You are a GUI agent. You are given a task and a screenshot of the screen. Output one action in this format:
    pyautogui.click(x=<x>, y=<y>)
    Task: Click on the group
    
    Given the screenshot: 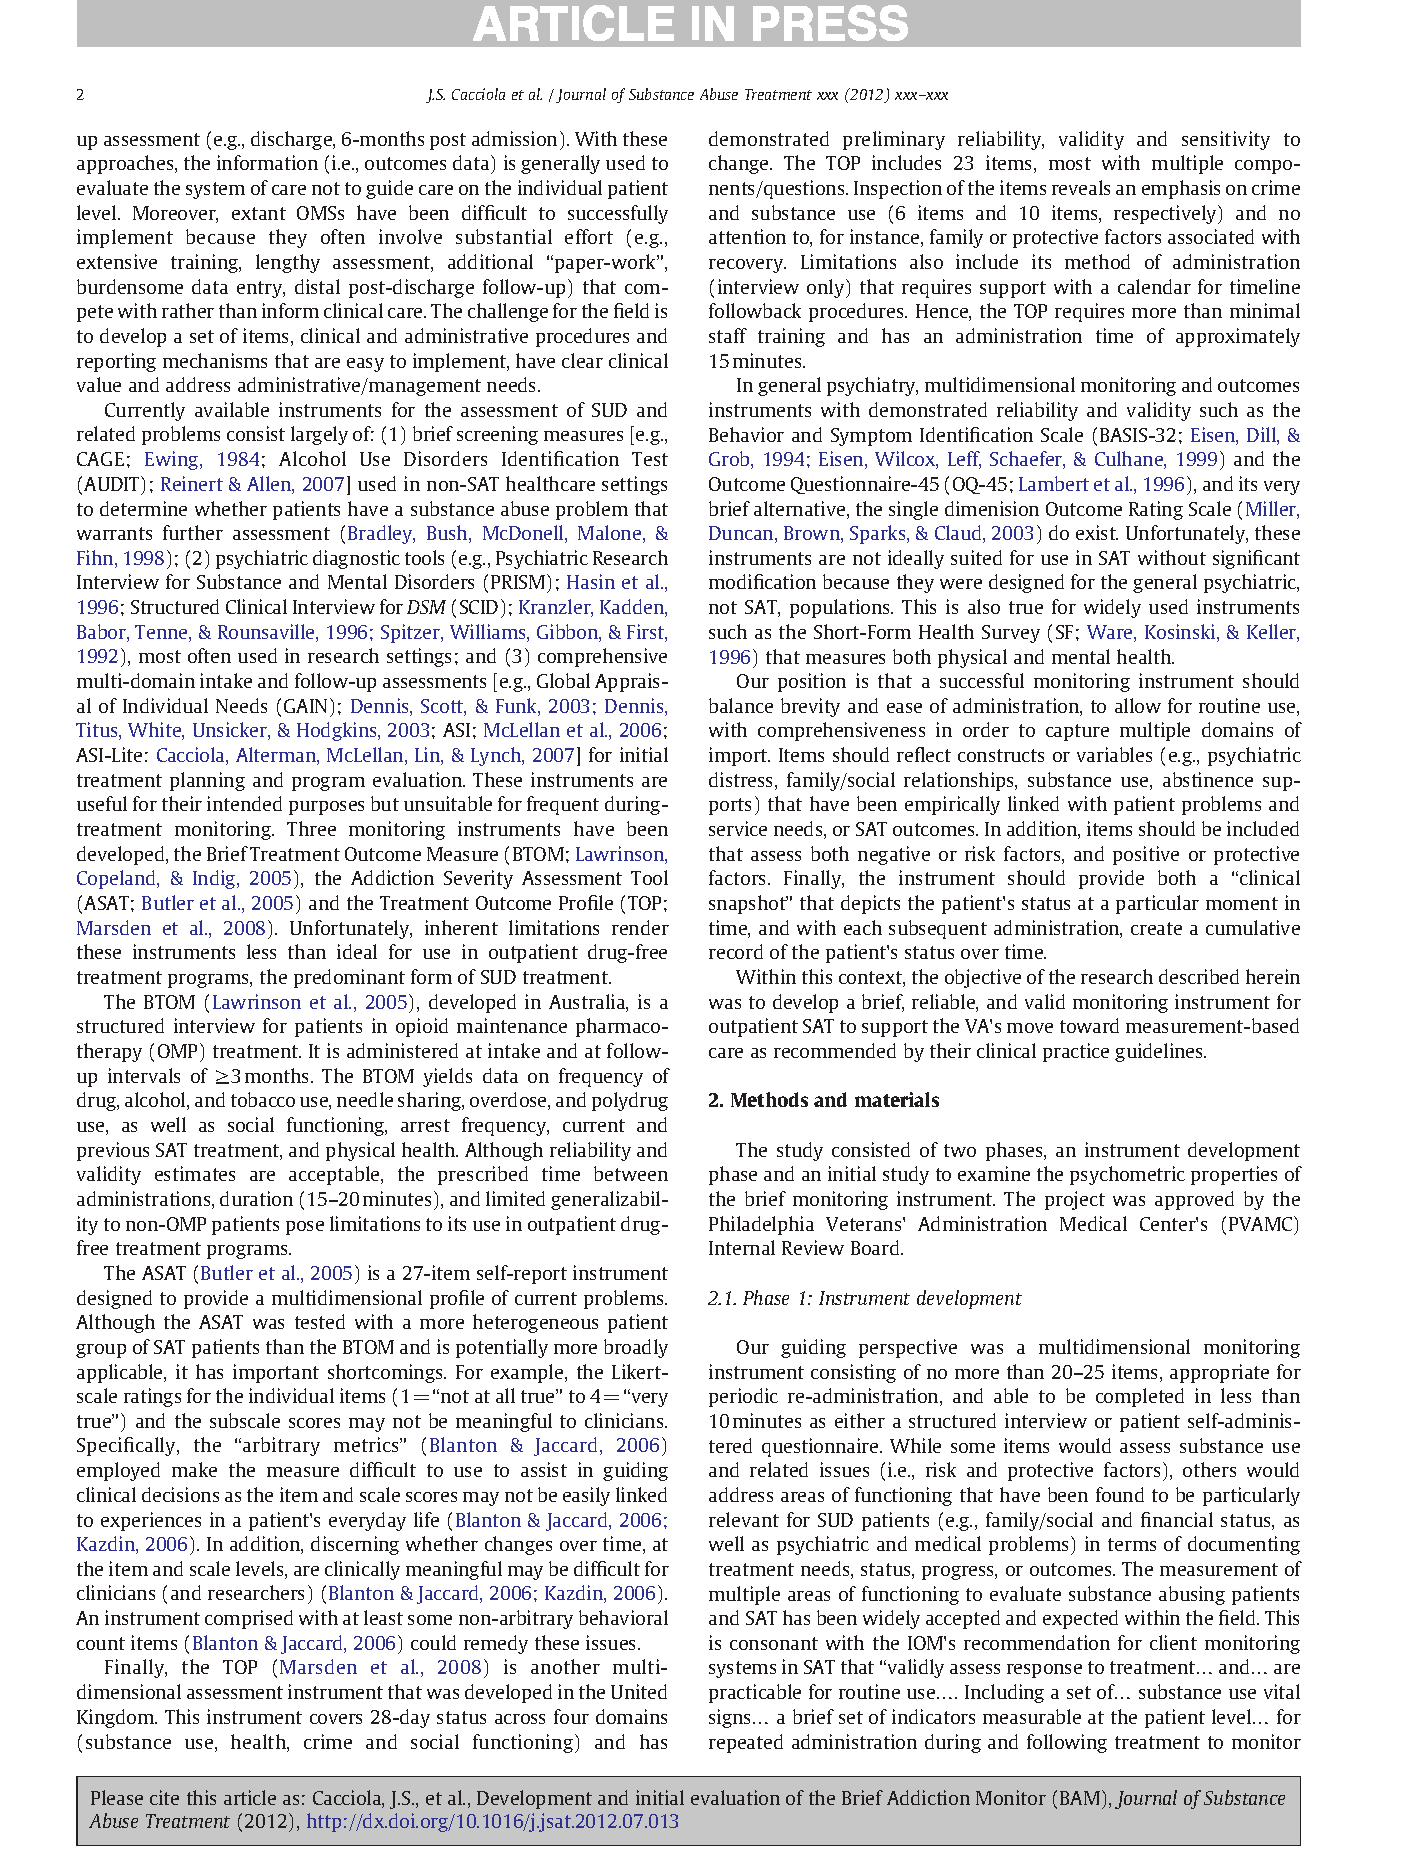 What is the action you would take?
    pyautogui.click(x=101, y=1351)
